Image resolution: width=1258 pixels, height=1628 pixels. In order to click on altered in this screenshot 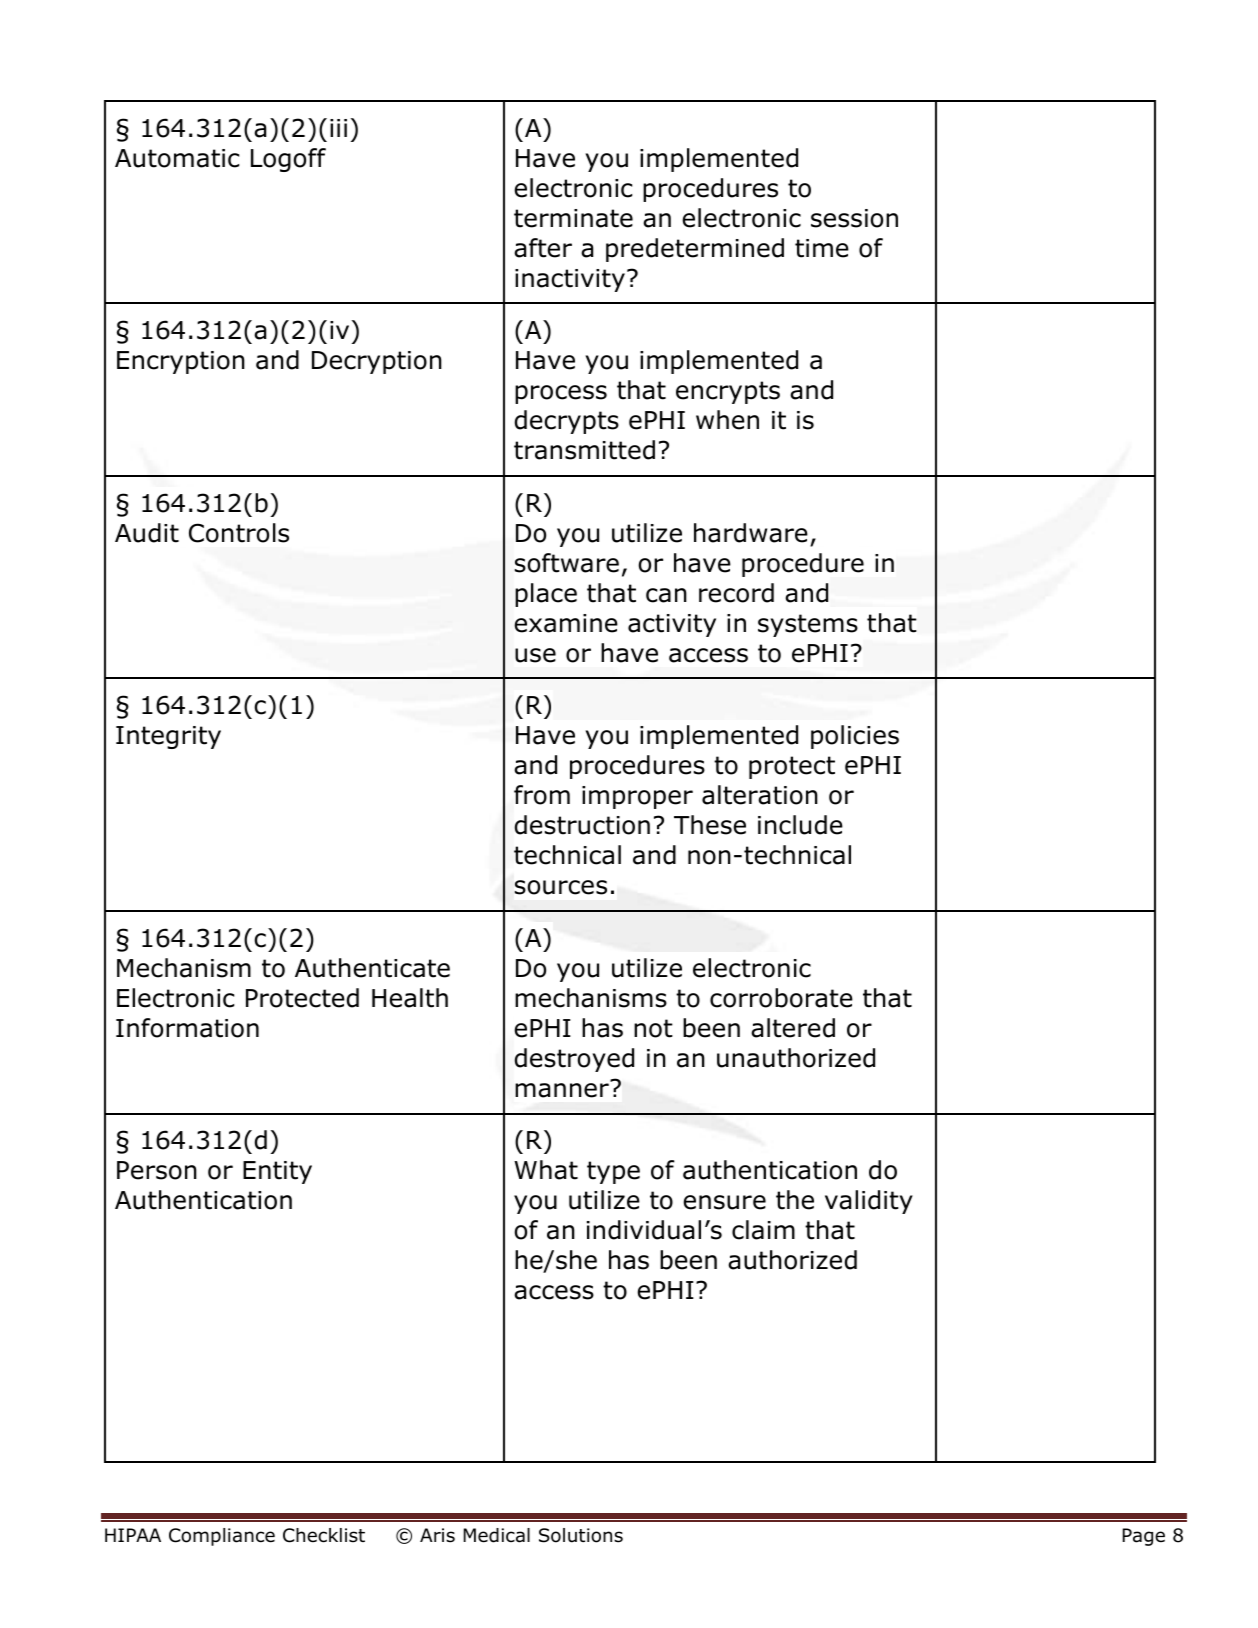, I will do `click(793, 1028)`.
